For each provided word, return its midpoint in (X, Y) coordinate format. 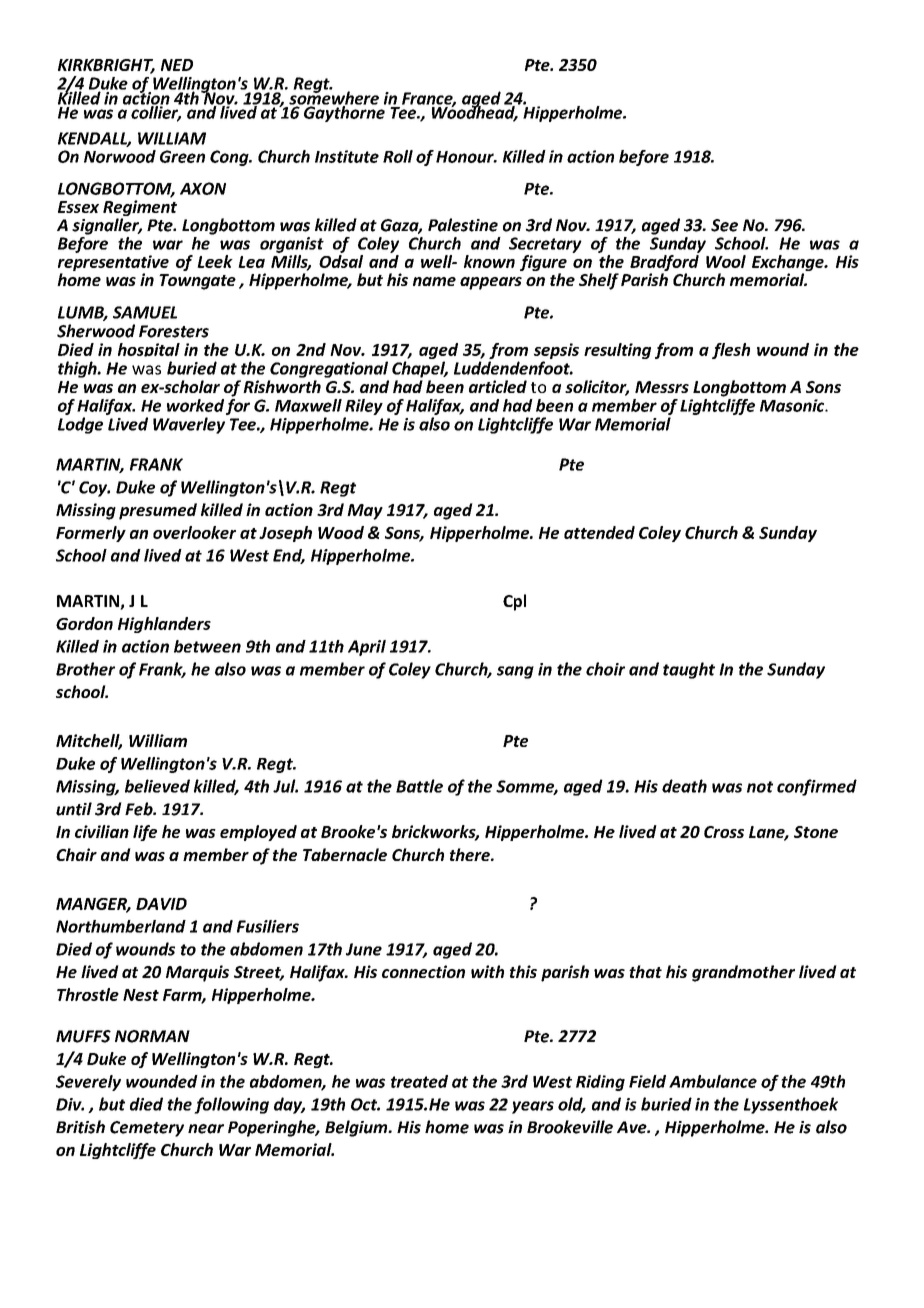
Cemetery (147, 1129)
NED (177, 65)
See (724, 225)
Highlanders (164, 625)
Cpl (514, 602)
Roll (398, 156)
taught (689, 670)
